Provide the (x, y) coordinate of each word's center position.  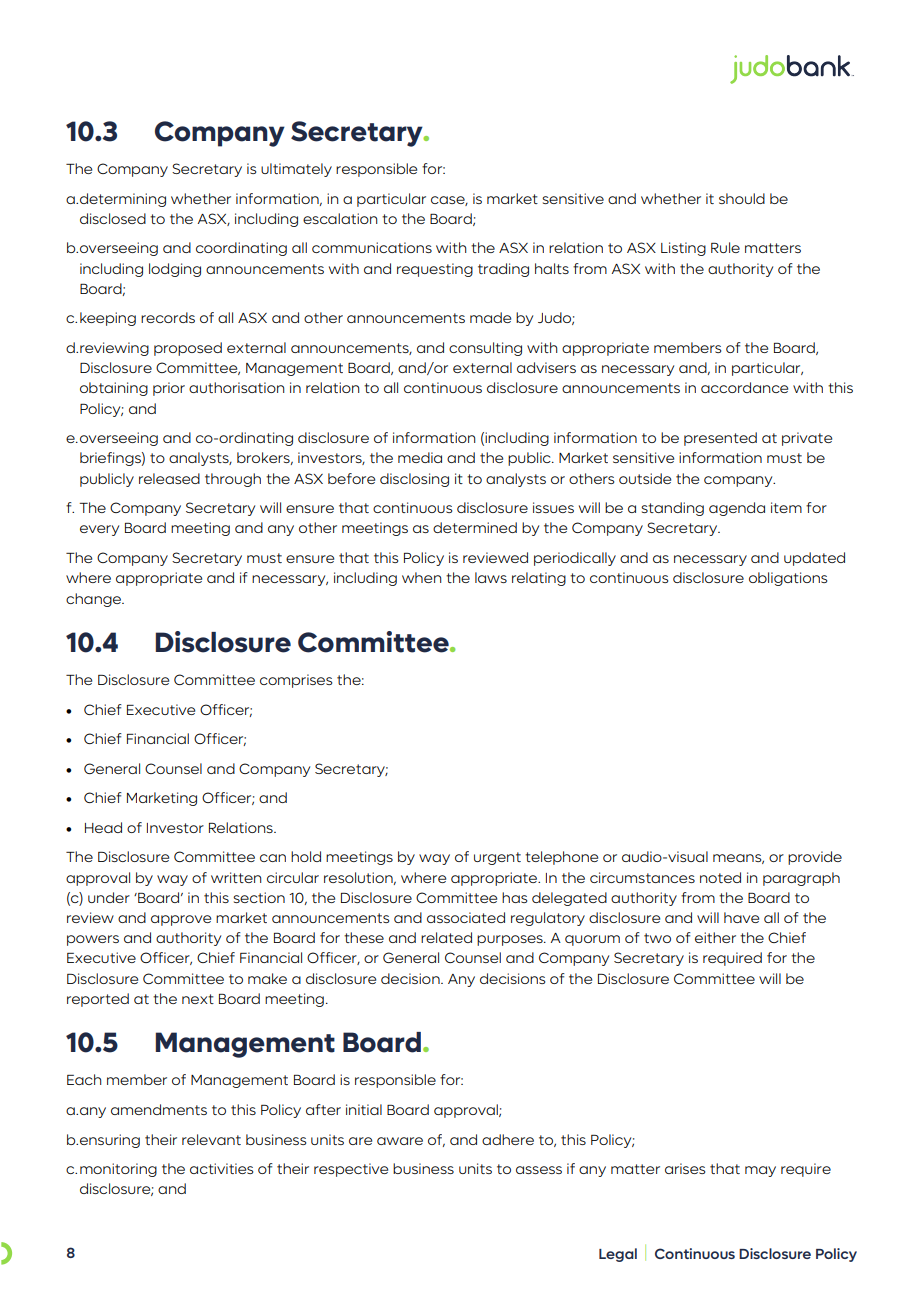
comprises (296, 681)
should (742, 198)
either (715, 937)
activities (221, 1168)
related (446, 937)
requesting (435, 270)
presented (720, 439)
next (198, 999)
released (169, 478)
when (422, 577)
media (420, 457)
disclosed (113, 218)
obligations (788, 579)
